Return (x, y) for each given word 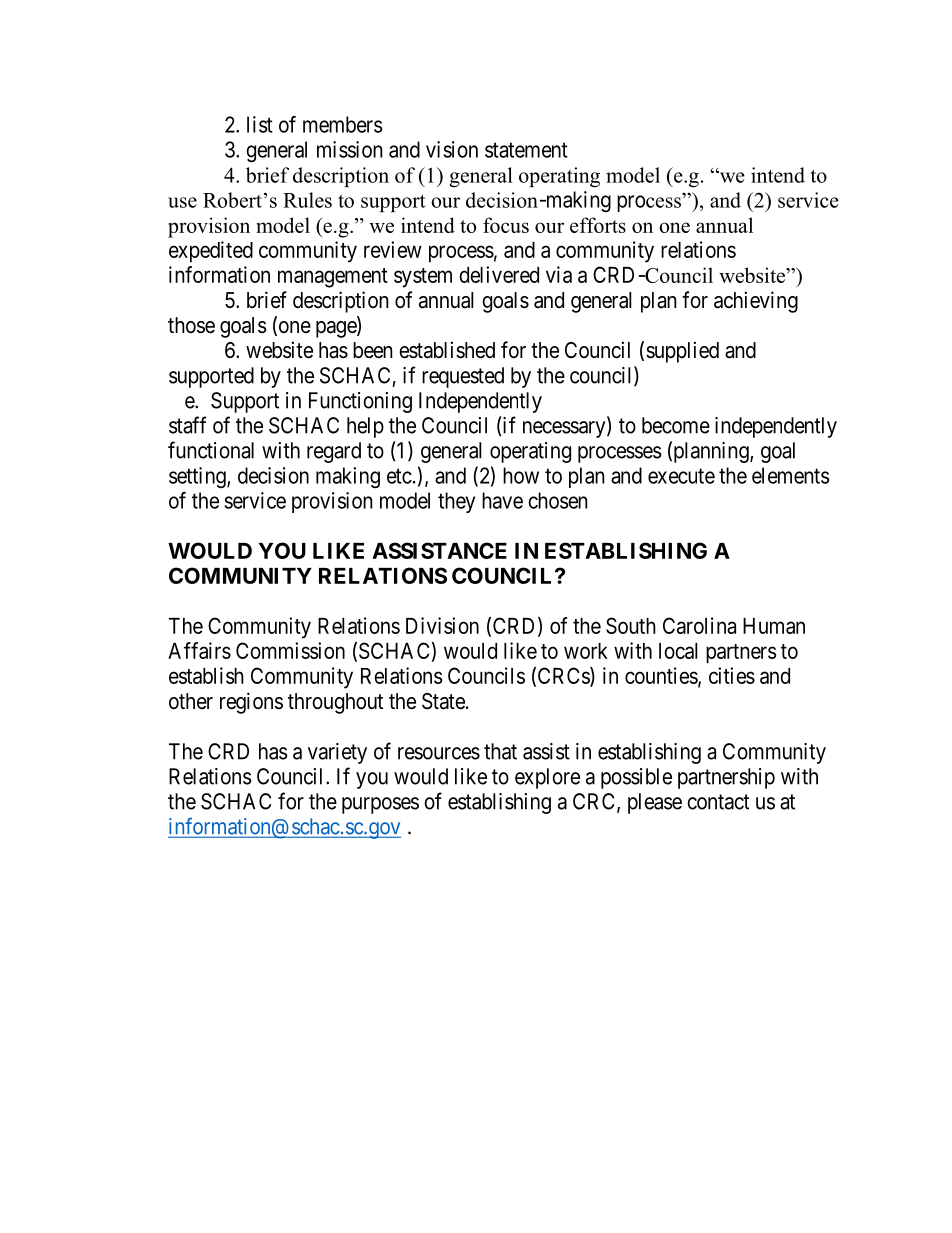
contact (718, 802)
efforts (598, 225)
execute (681, 476)
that (500, 751)
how (521, 475)
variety (337, 753)
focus (506, 225)
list (260, 124)
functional (211, 450)
